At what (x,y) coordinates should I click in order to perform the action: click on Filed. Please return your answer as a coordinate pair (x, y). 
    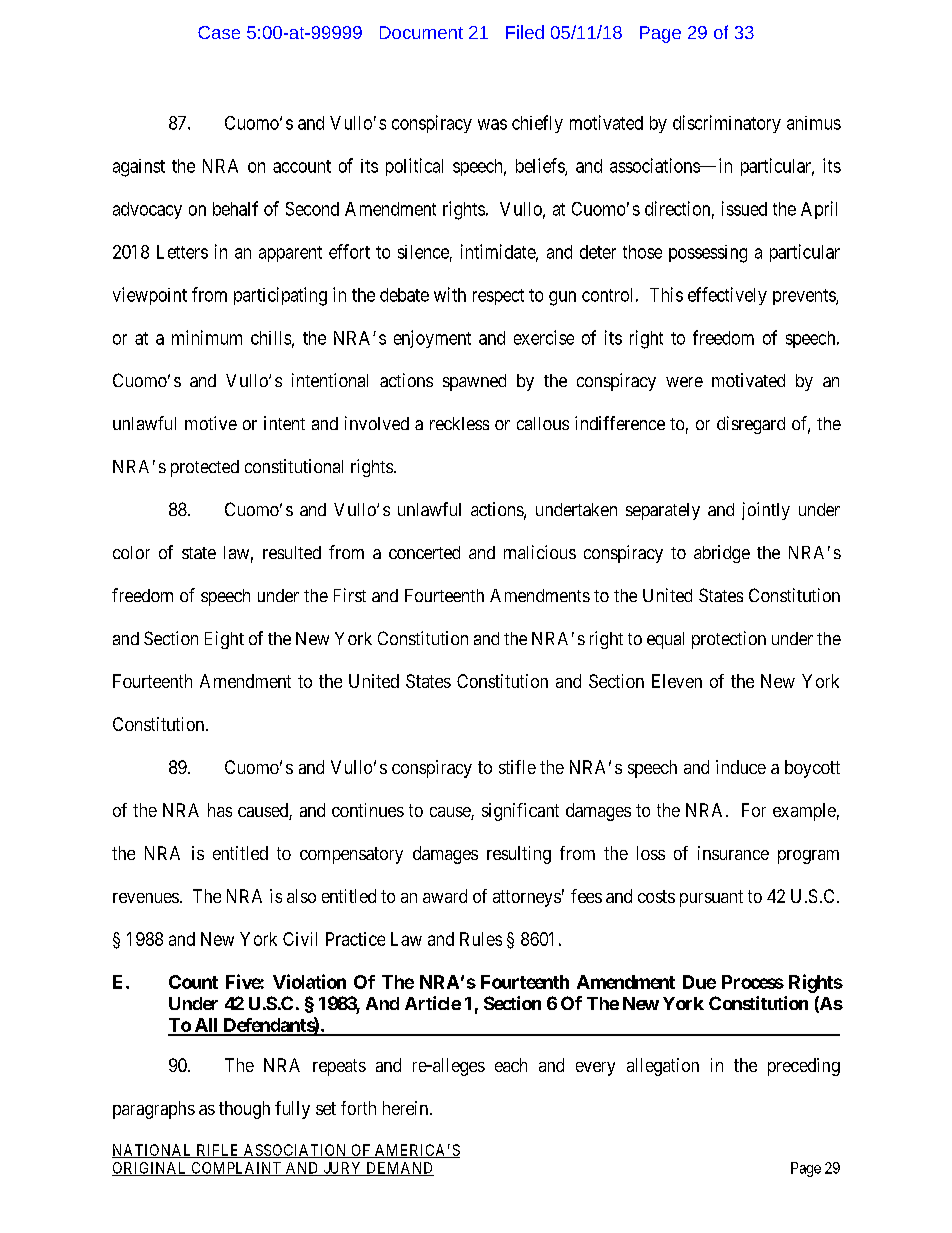
    Looking at the image, I should click on (525, 32).
